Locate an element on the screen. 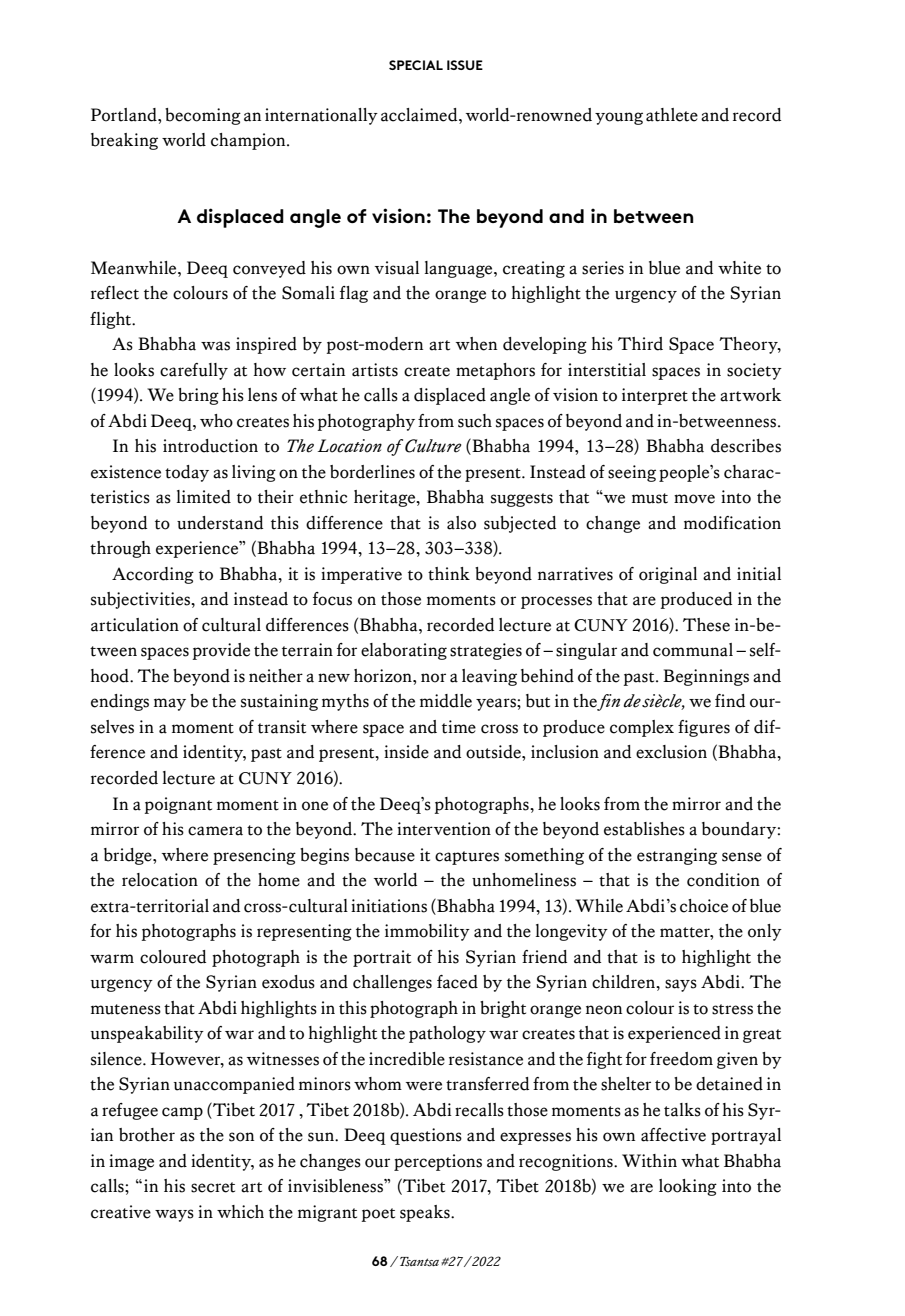 The width and height of the screenshot is (905, 1316). communal is located at coordinates (693, 650).
